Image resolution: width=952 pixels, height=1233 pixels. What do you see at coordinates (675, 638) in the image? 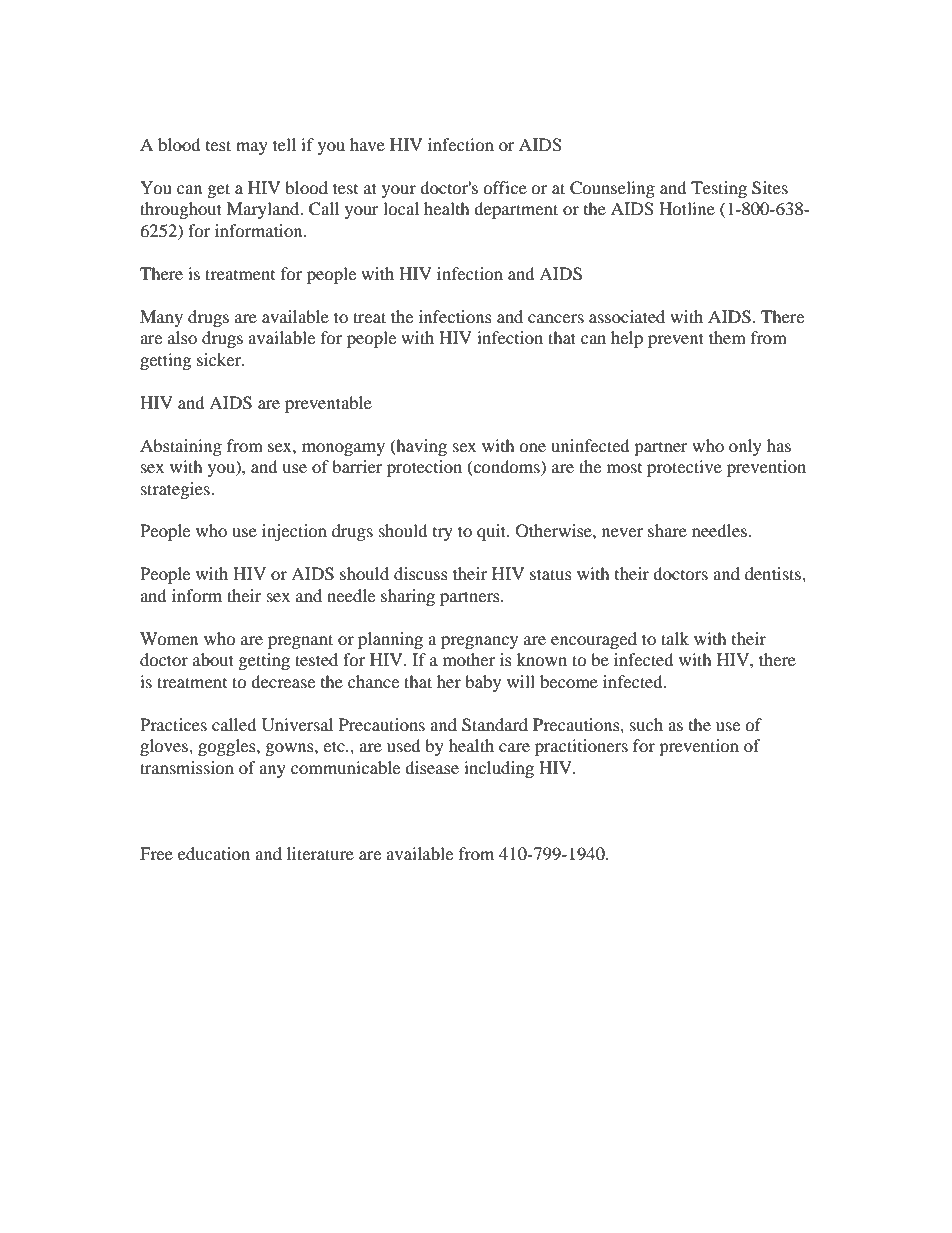
I see `talk` at bounding box center [675, 638].
